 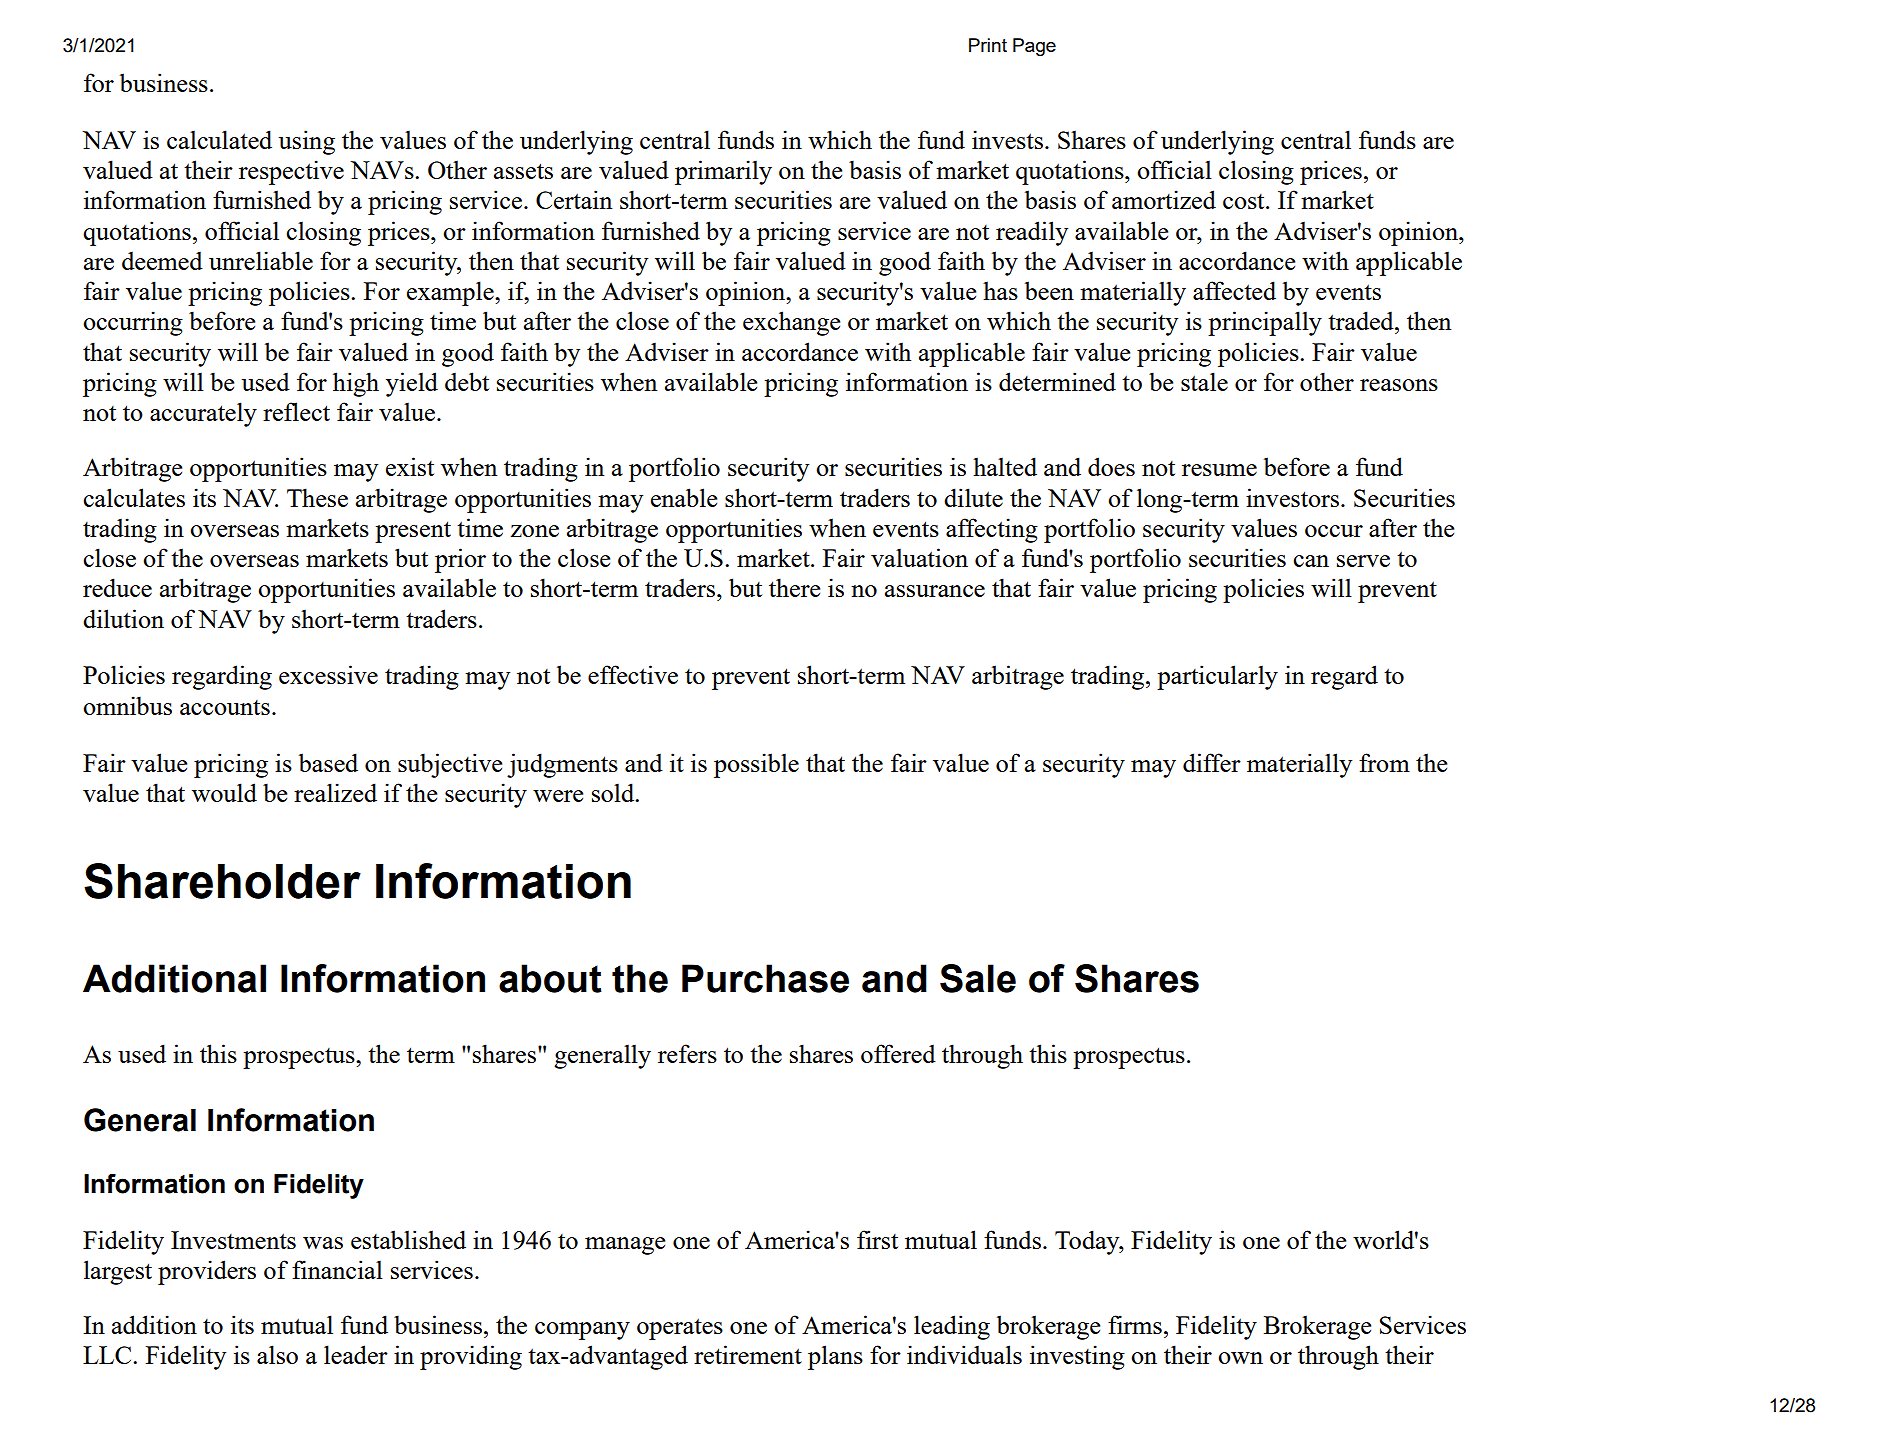 I want to click on own, so click(x=1240, y=1358).
